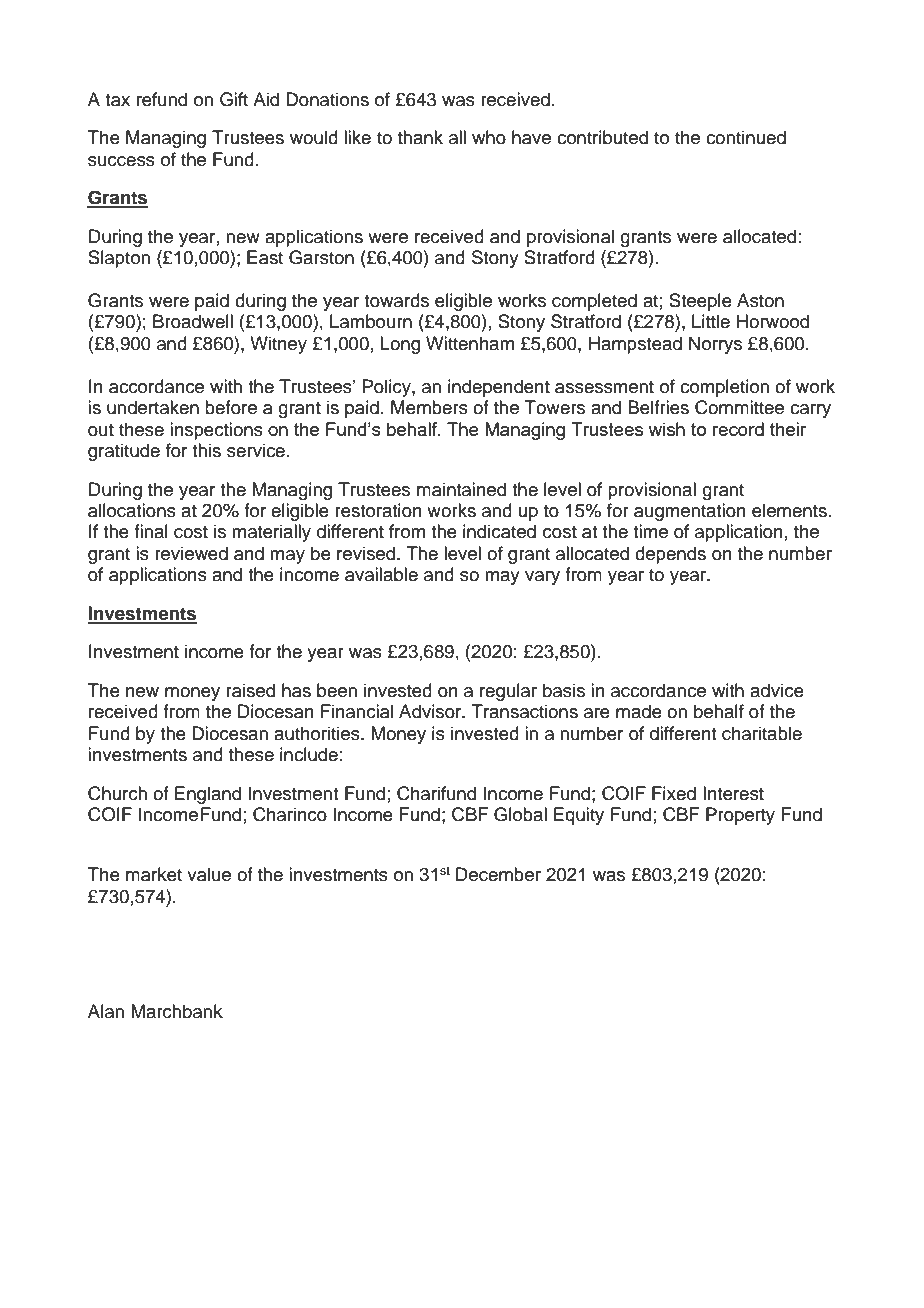  Describe the element at coordinates (670, 555) in the screenshot. I see `depends` at that location.
